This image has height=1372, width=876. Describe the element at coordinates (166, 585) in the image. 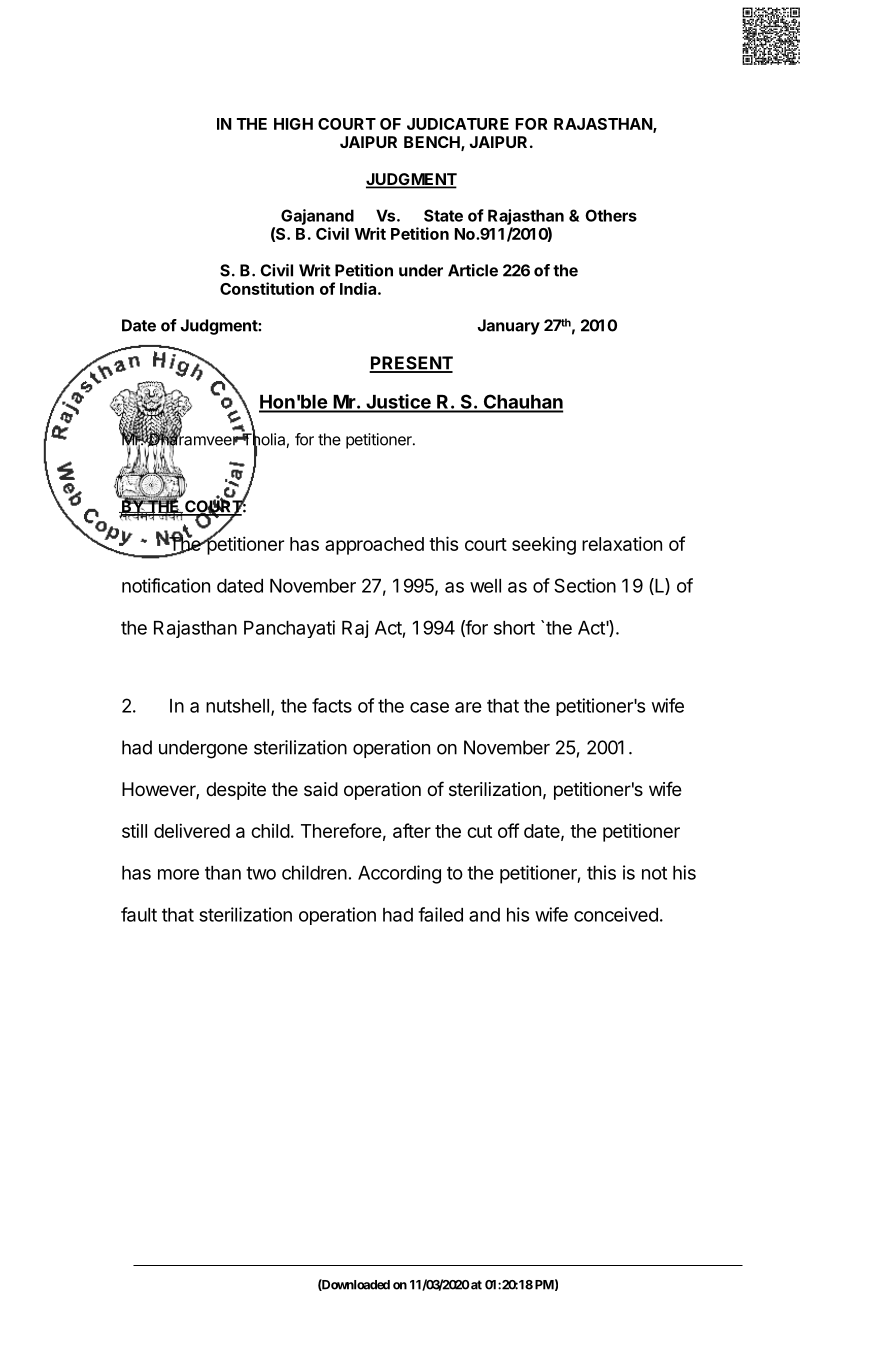

I see `notification` at that location.
